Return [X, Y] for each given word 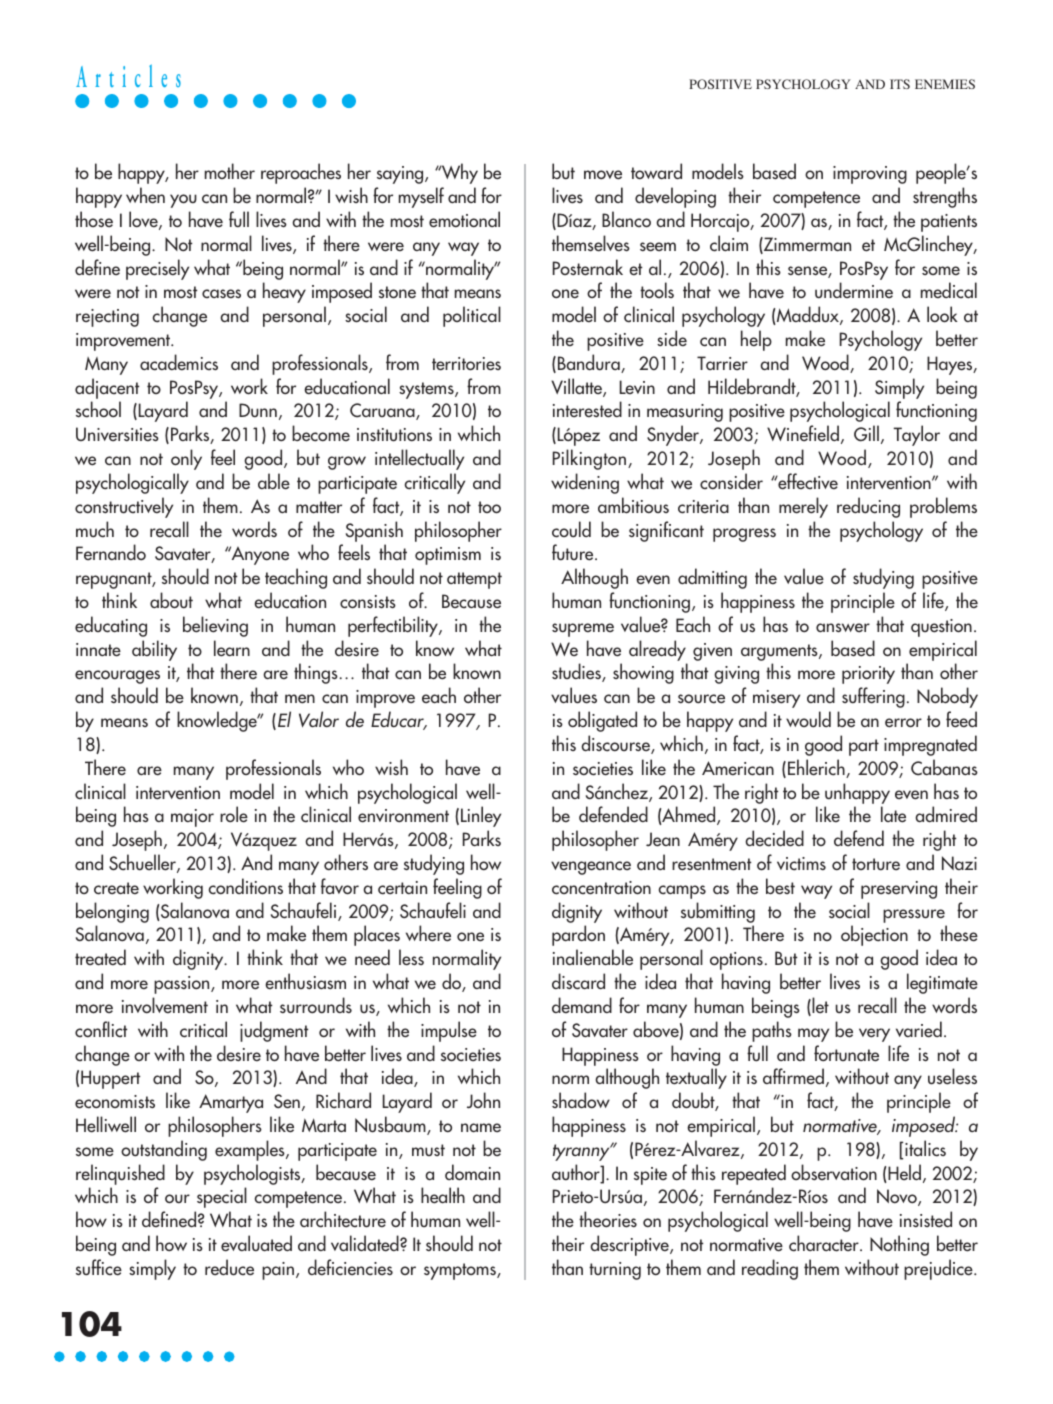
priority [868, 675]
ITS [900, 84]
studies [577, 672]
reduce [229, 1267]
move [603, 175]
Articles [128, 75]
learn [232, 648]
